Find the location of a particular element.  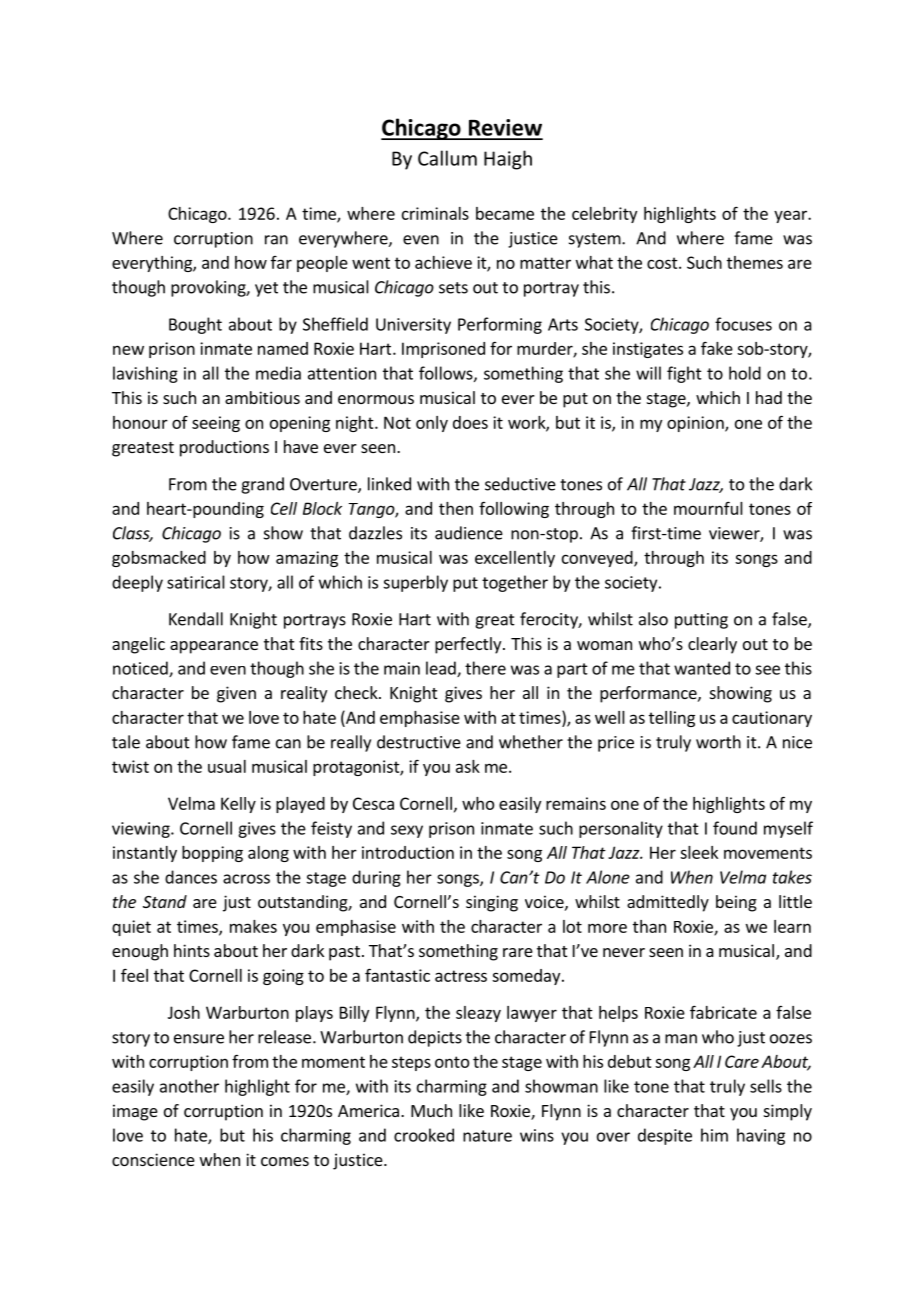

Callum is located at coordinates (447, 158).
